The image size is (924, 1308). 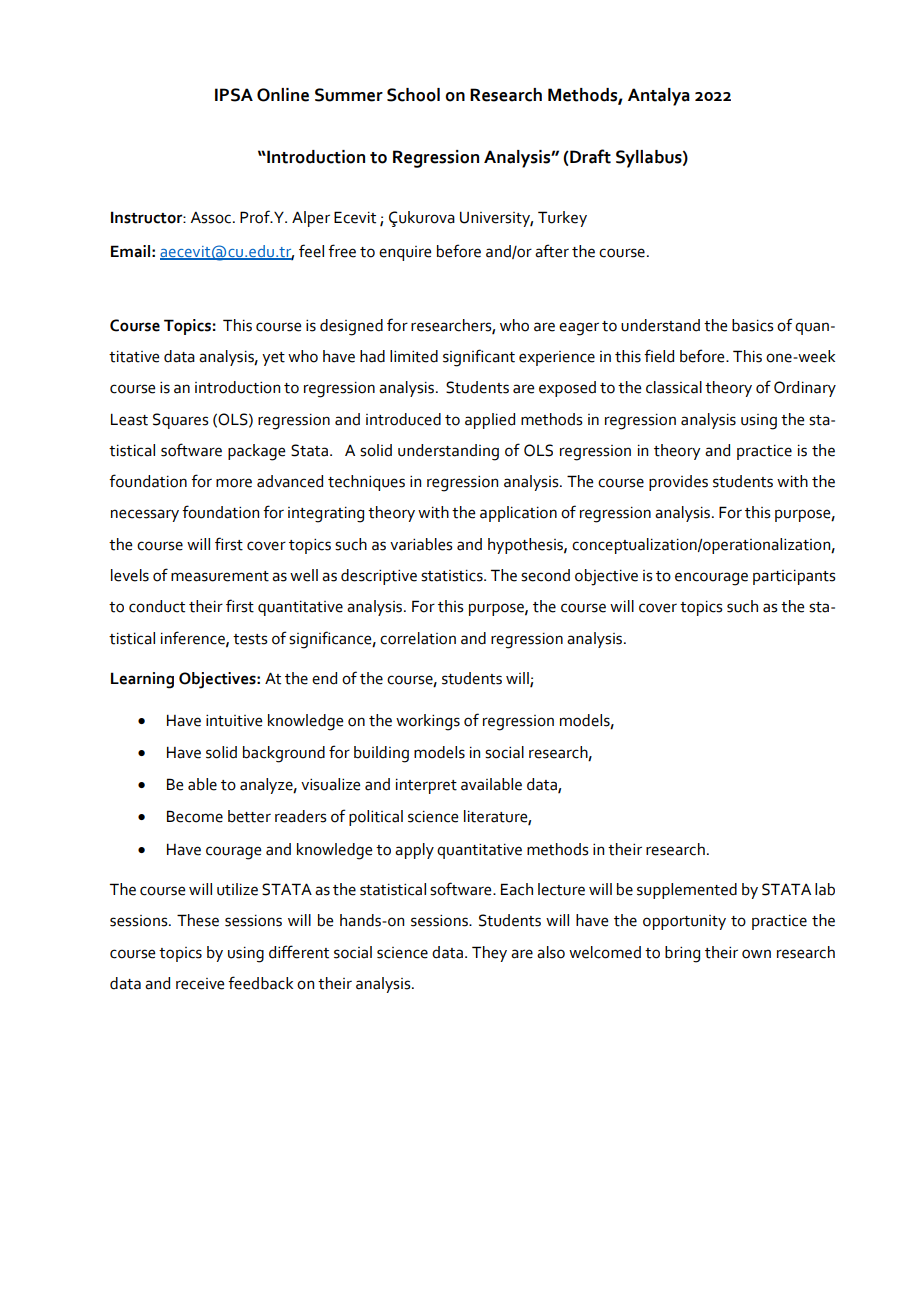 I want to click on workings, so click(x=428, y=722).
